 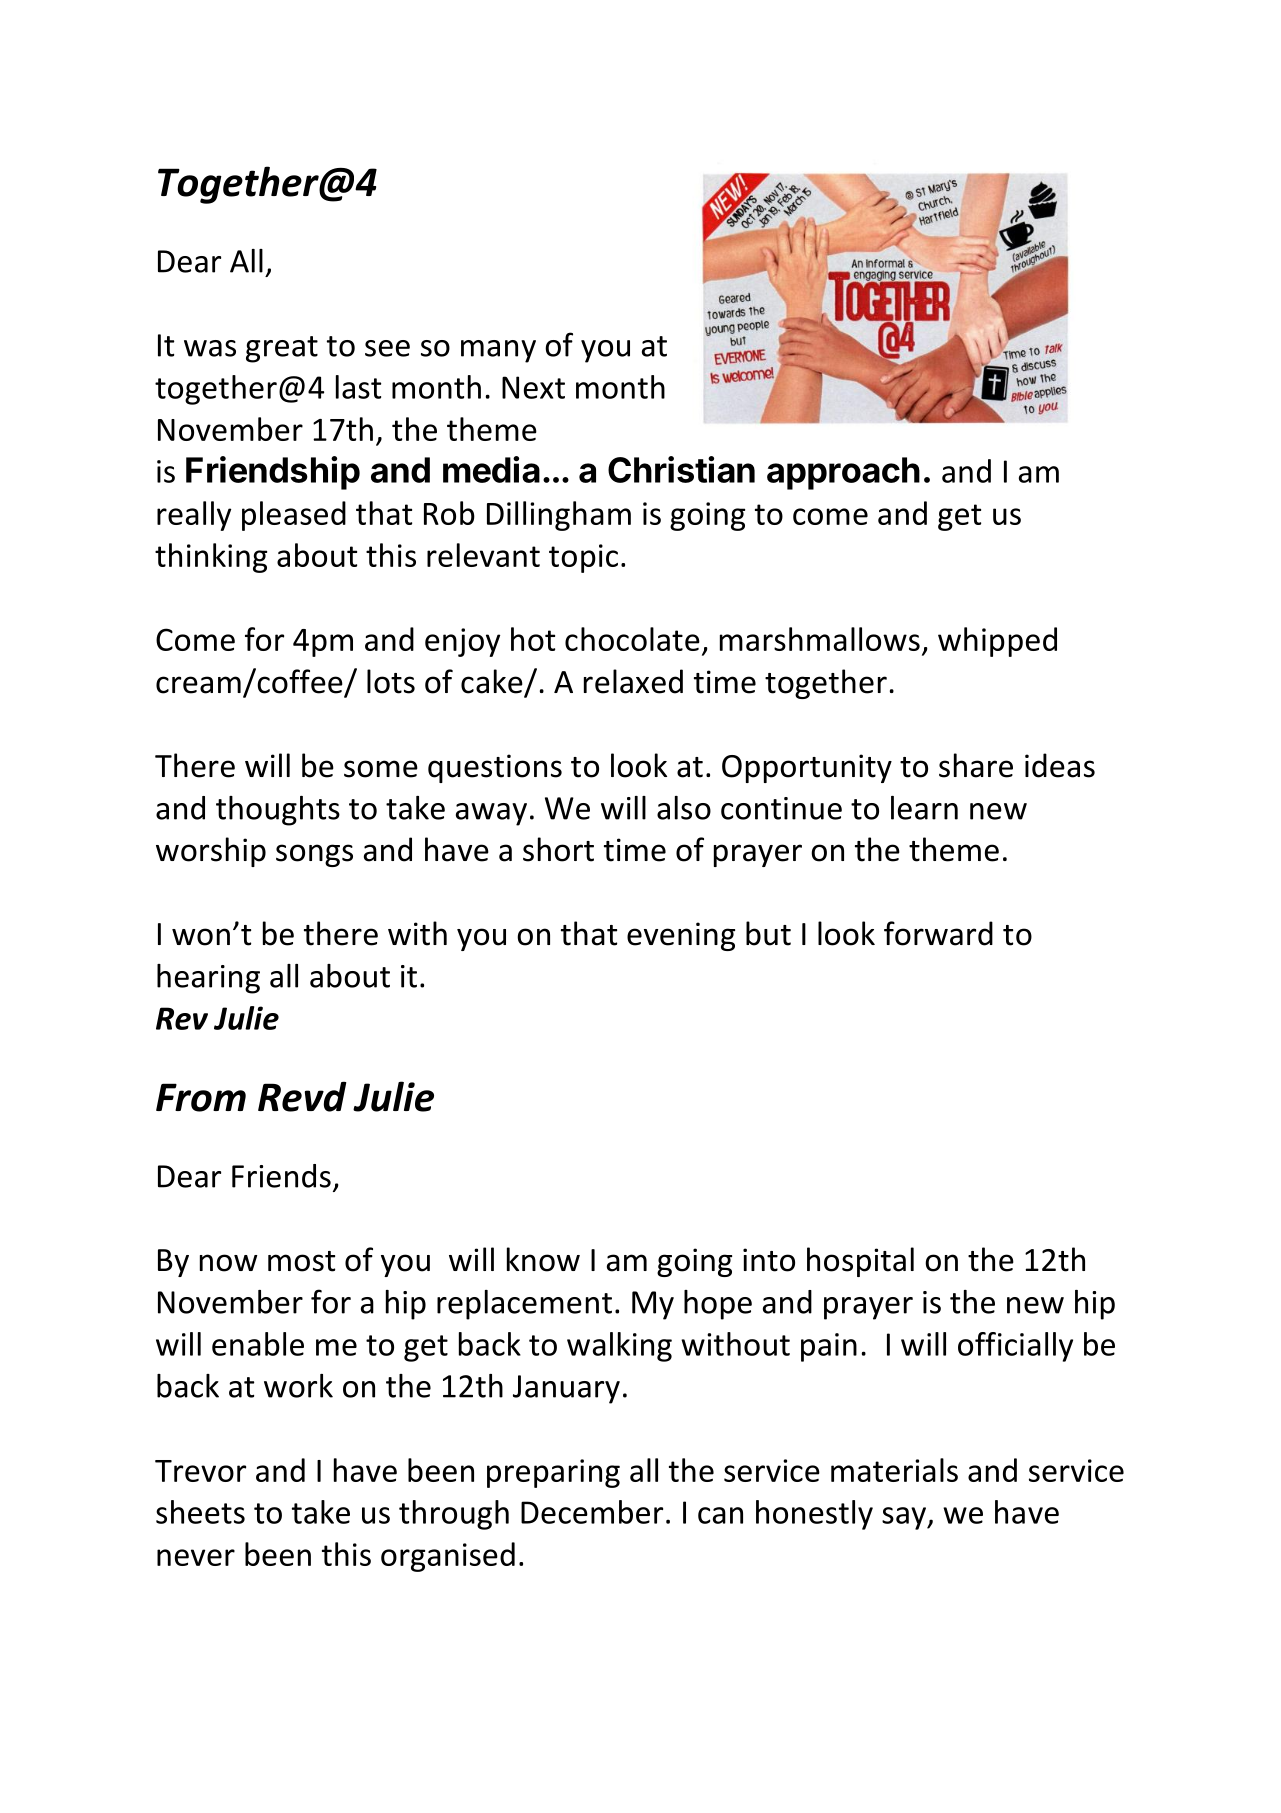 What do you see at coordinates (905, 1518) in the screenshot?
I see `say` at bounding box center [905, 1518].
